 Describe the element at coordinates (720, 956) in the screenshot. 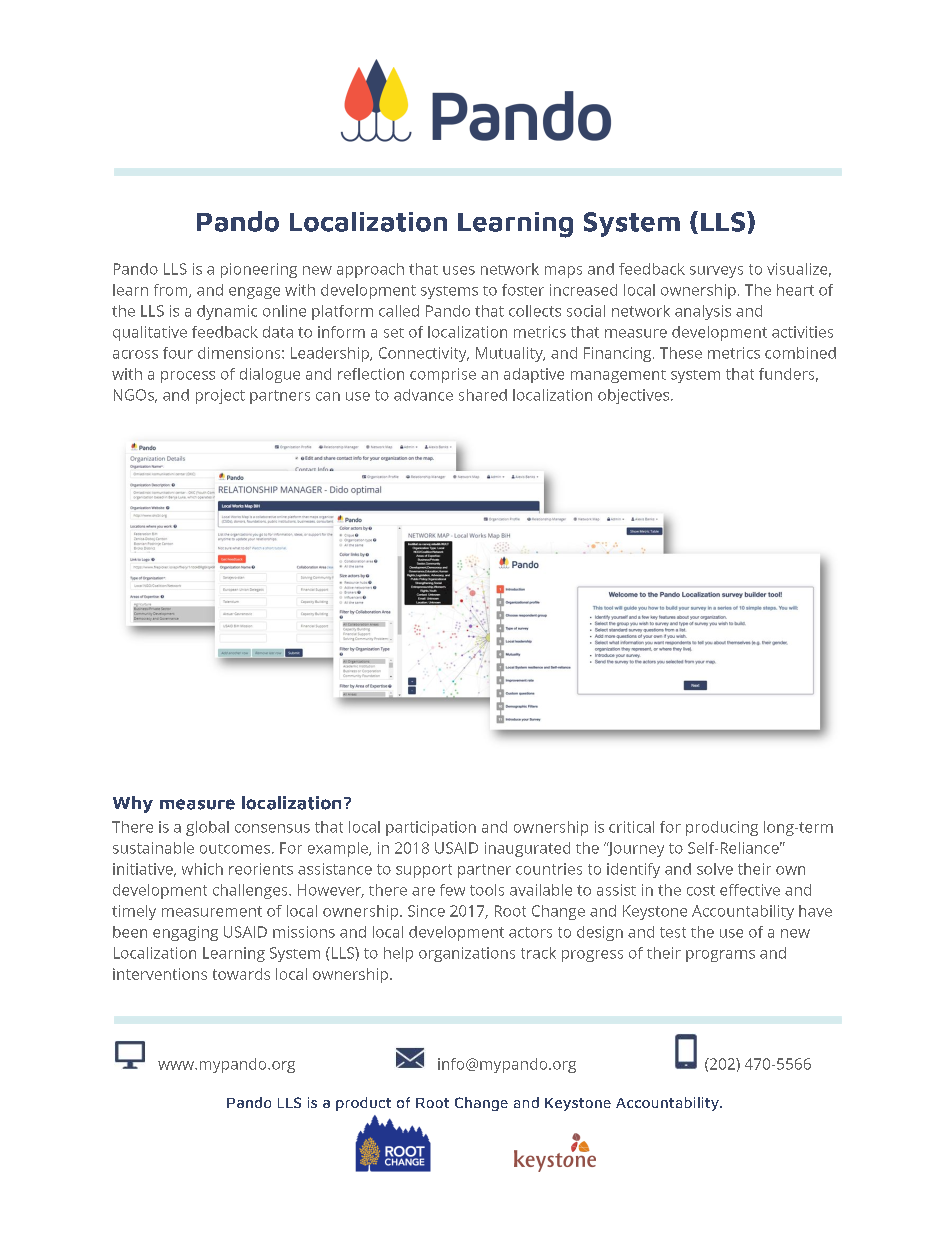

I see `programs` at that location.
